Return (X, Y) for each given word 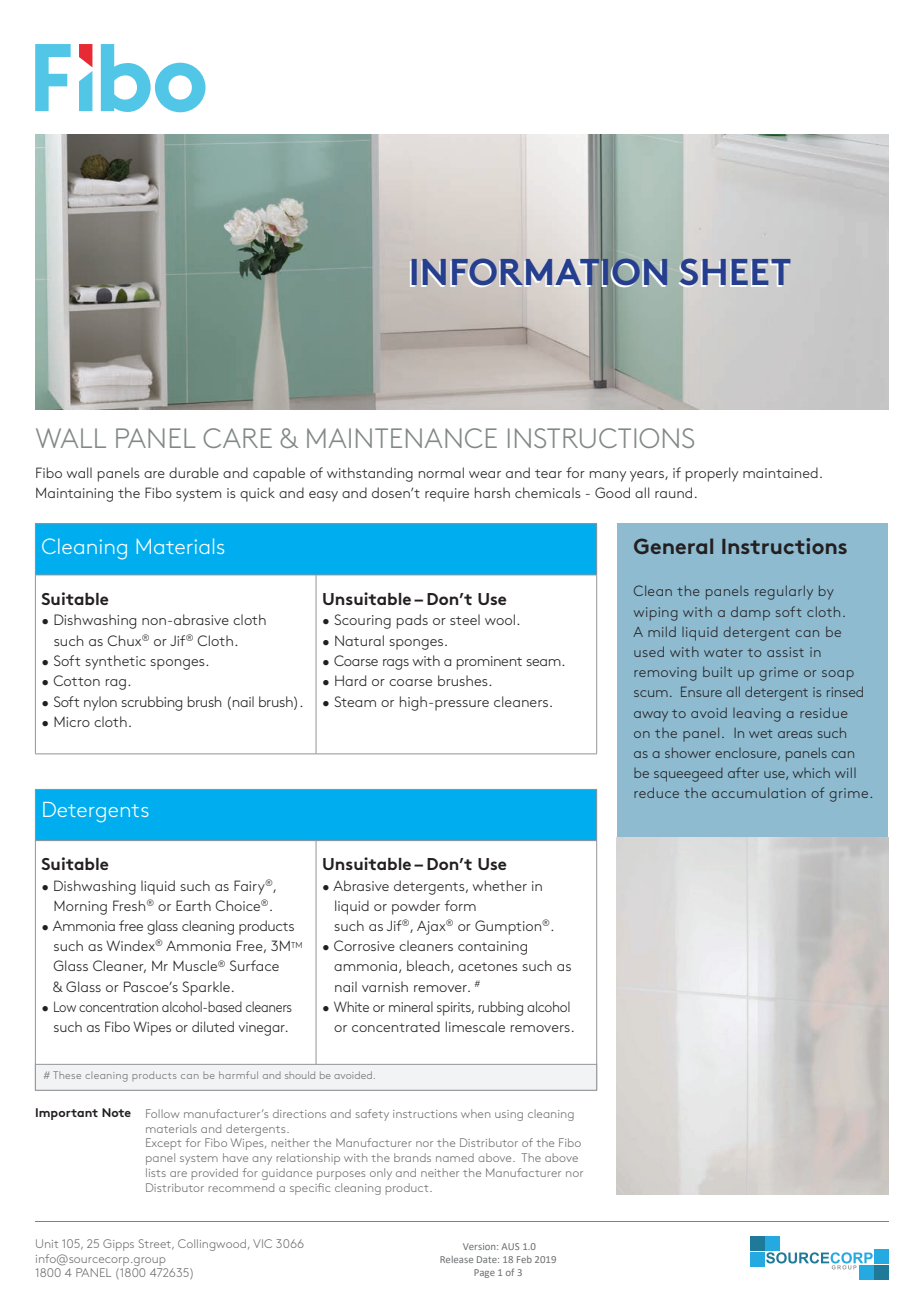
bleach (429, 966)
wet (761, 733)
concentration (118, 1007)
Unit (47, 1243)
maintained (780, 472)
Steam (355, 701)
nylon (100, 703)
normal (441, 472)
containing (492, 948)
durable (194, 472)
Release (456, 1259)
